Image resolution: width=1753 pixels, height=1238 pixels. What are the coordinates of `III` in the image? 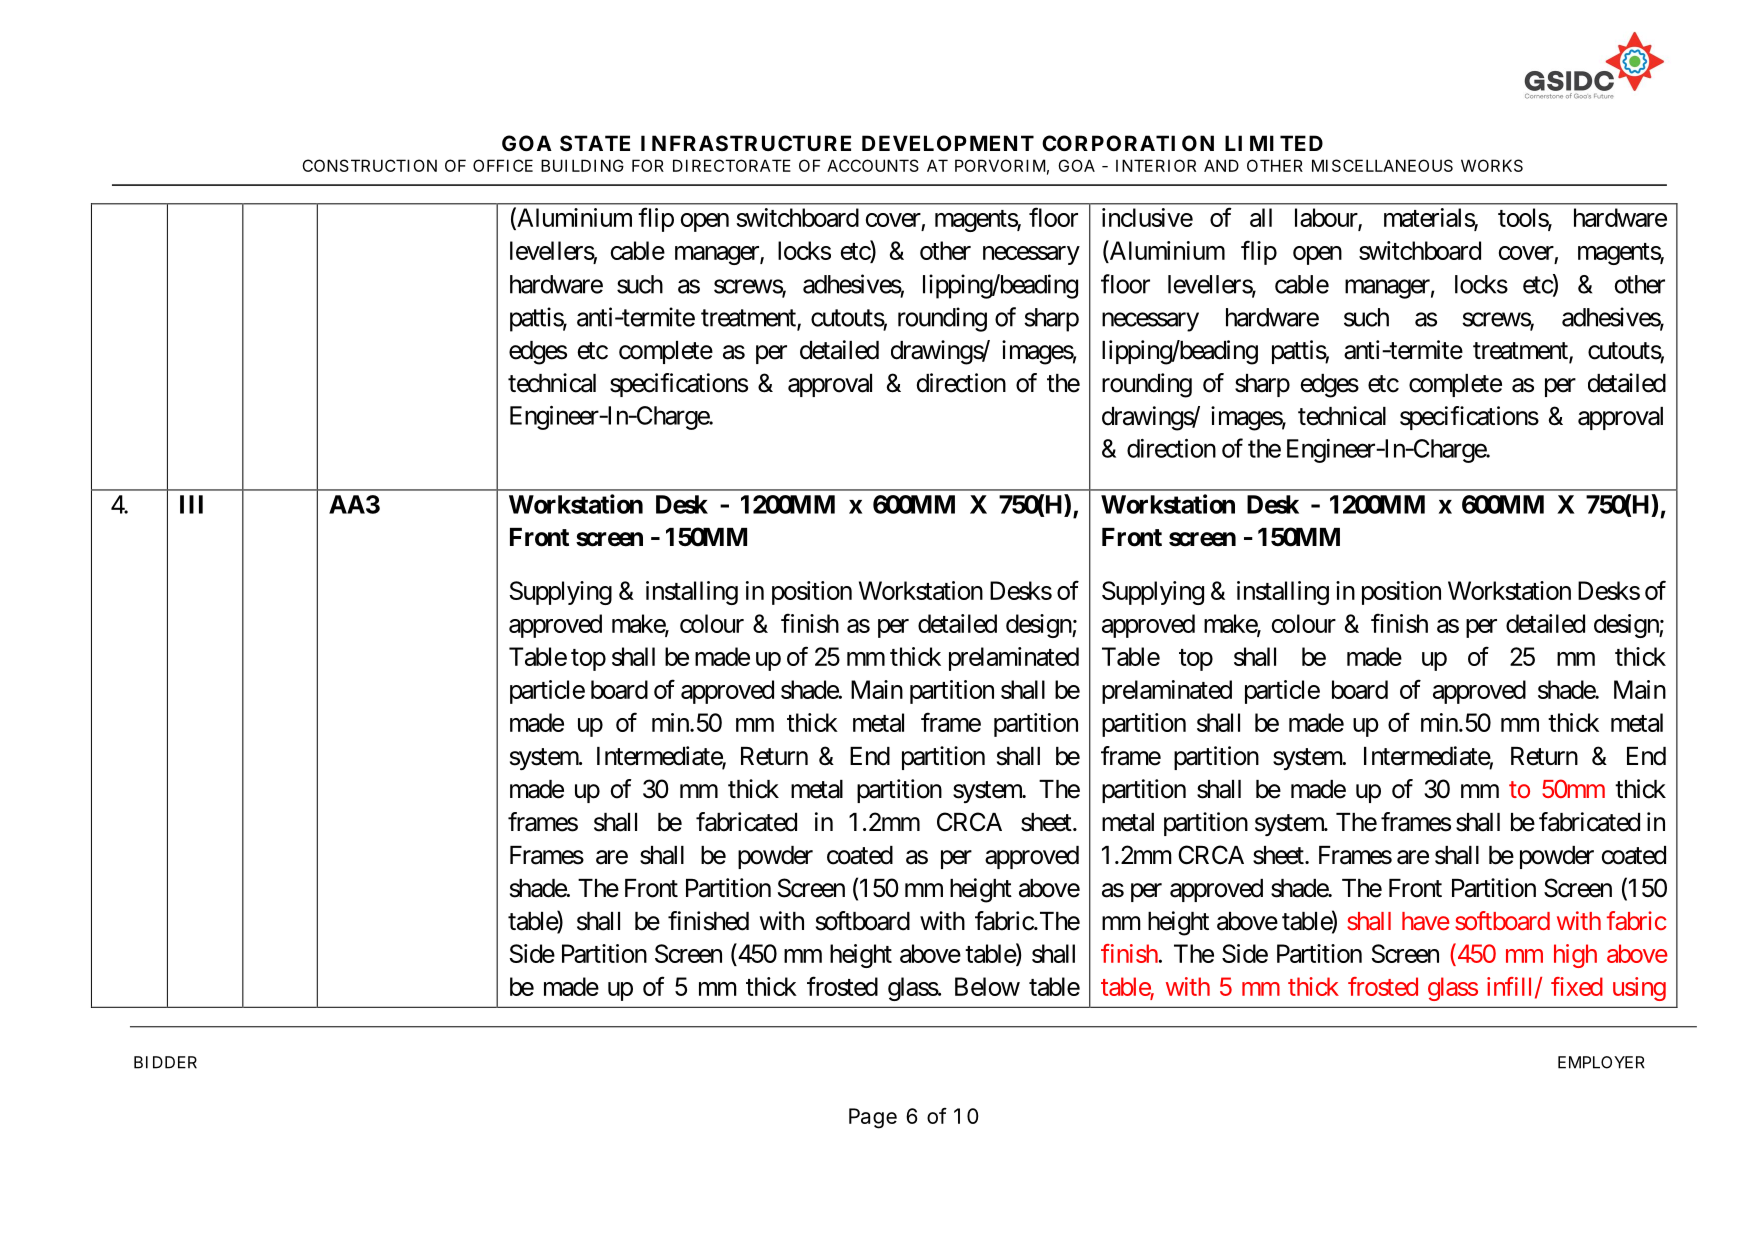 It's located at (191, 504).
